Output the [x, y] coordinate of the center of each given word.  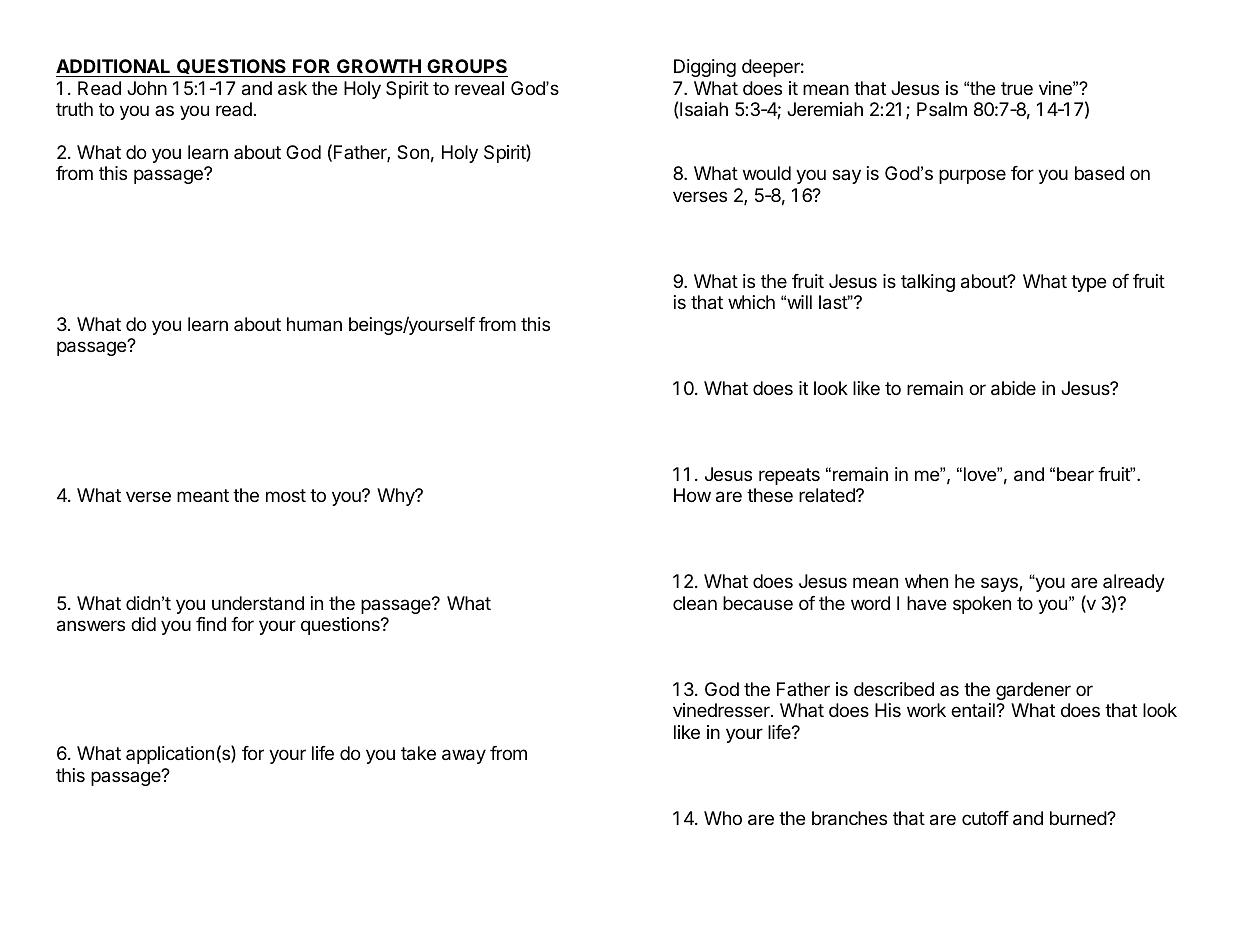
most [286, 495]
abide [1013, 388]
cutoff [985, 818]
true [1017, 88]
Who [723, 818]
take [418, 753]
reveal [479, 88]
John [147, 88]
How [692, 495]
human [314, 324]
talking [928, 283]
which [751, 302]
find [211, 624]
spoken [982, 605]
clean [695, 603]
